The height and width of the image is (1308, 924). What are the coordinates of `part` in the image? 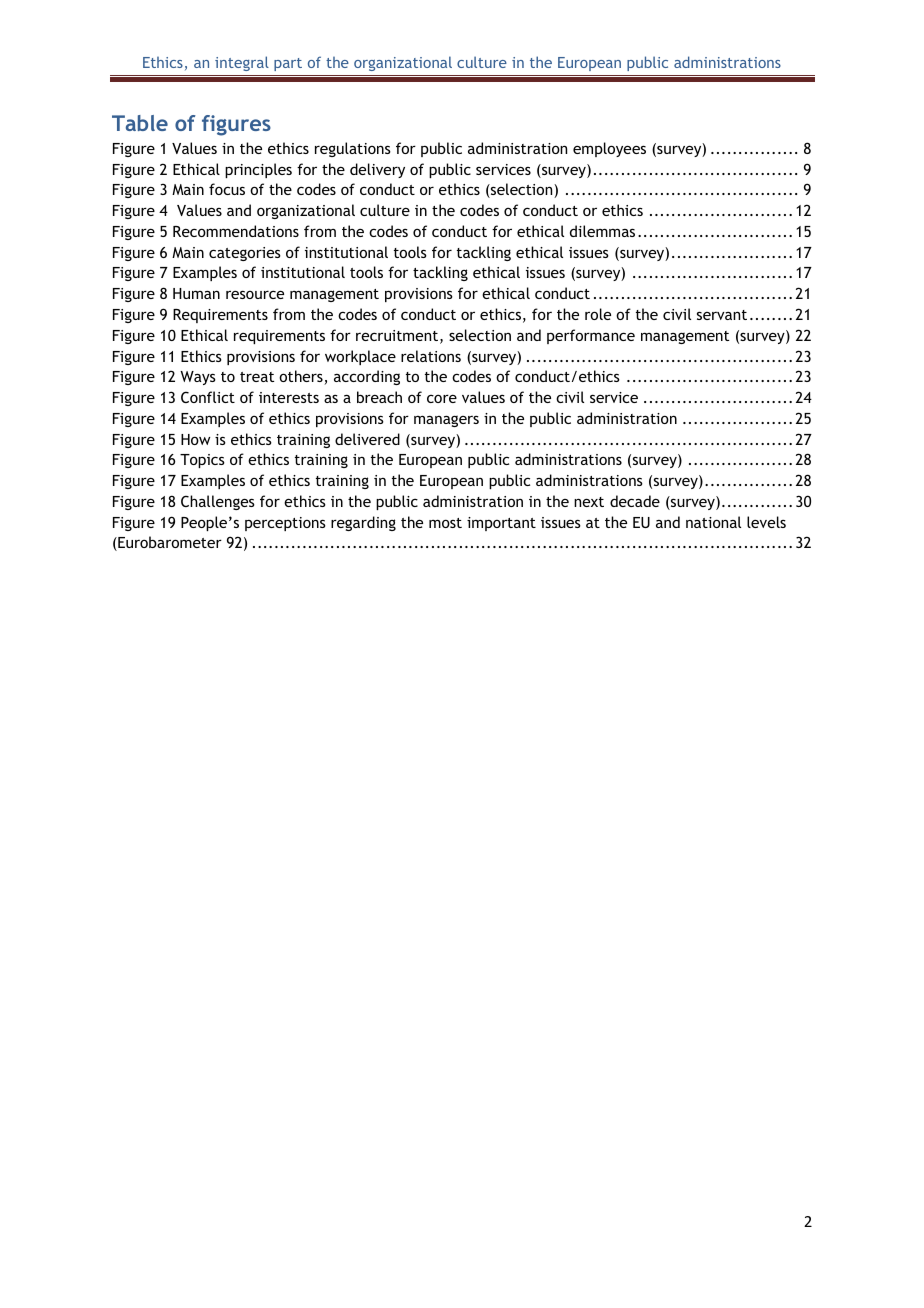 It's located at (288, 64).
